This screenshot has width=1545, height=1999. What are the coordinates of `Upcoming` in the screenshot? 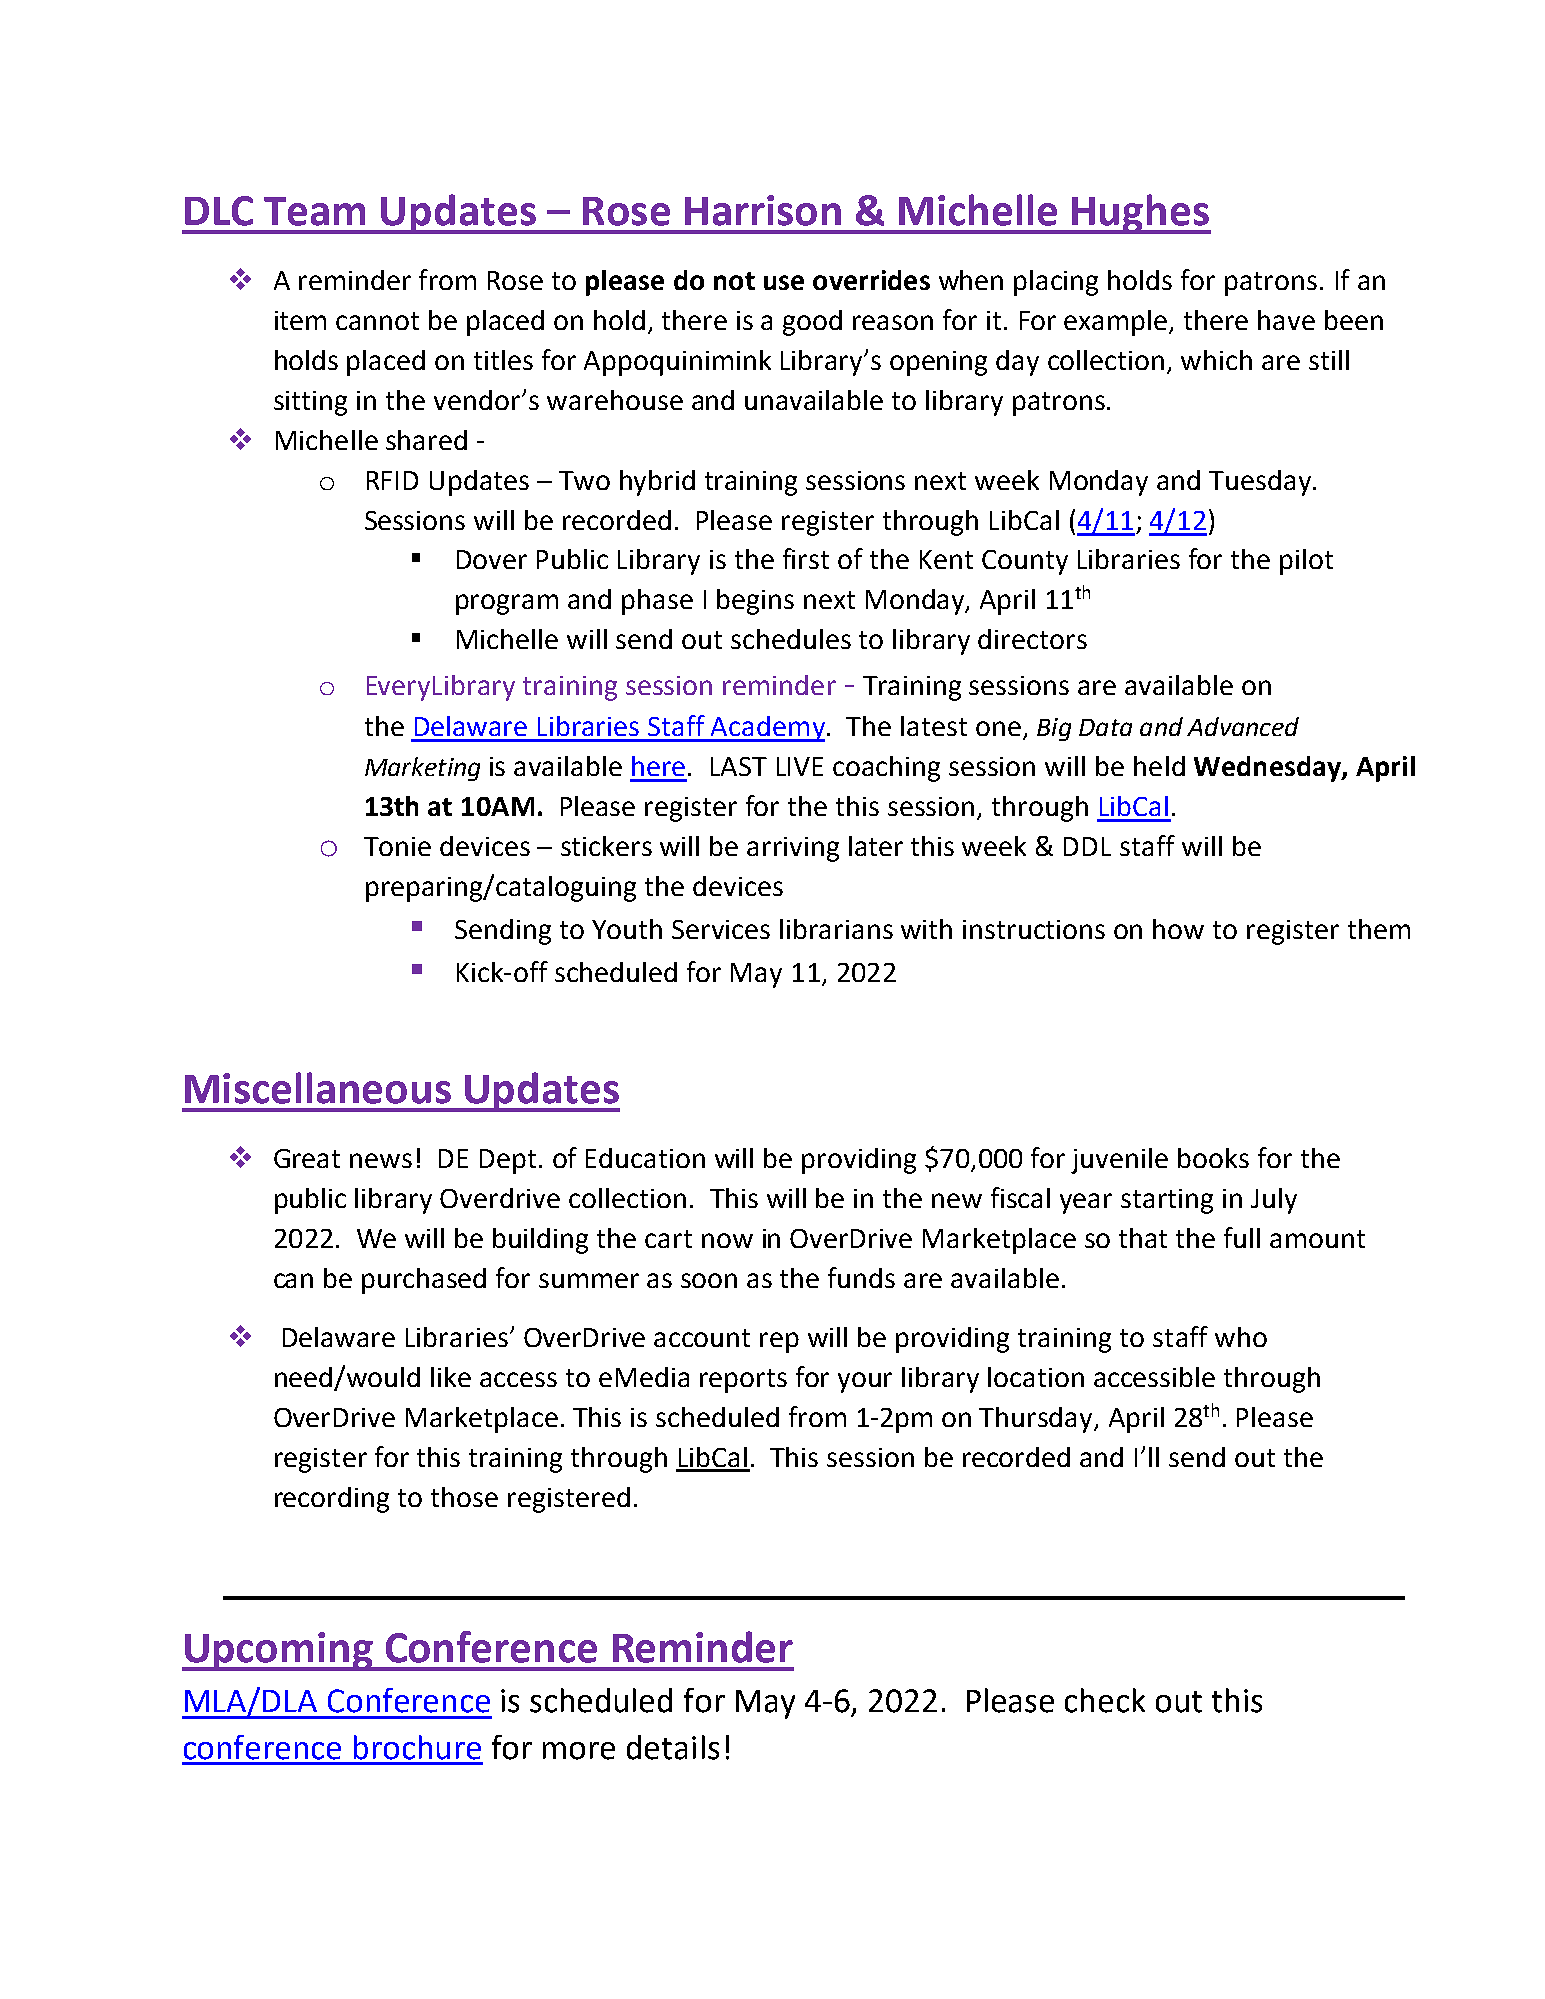 It's located at (278, 1651).
